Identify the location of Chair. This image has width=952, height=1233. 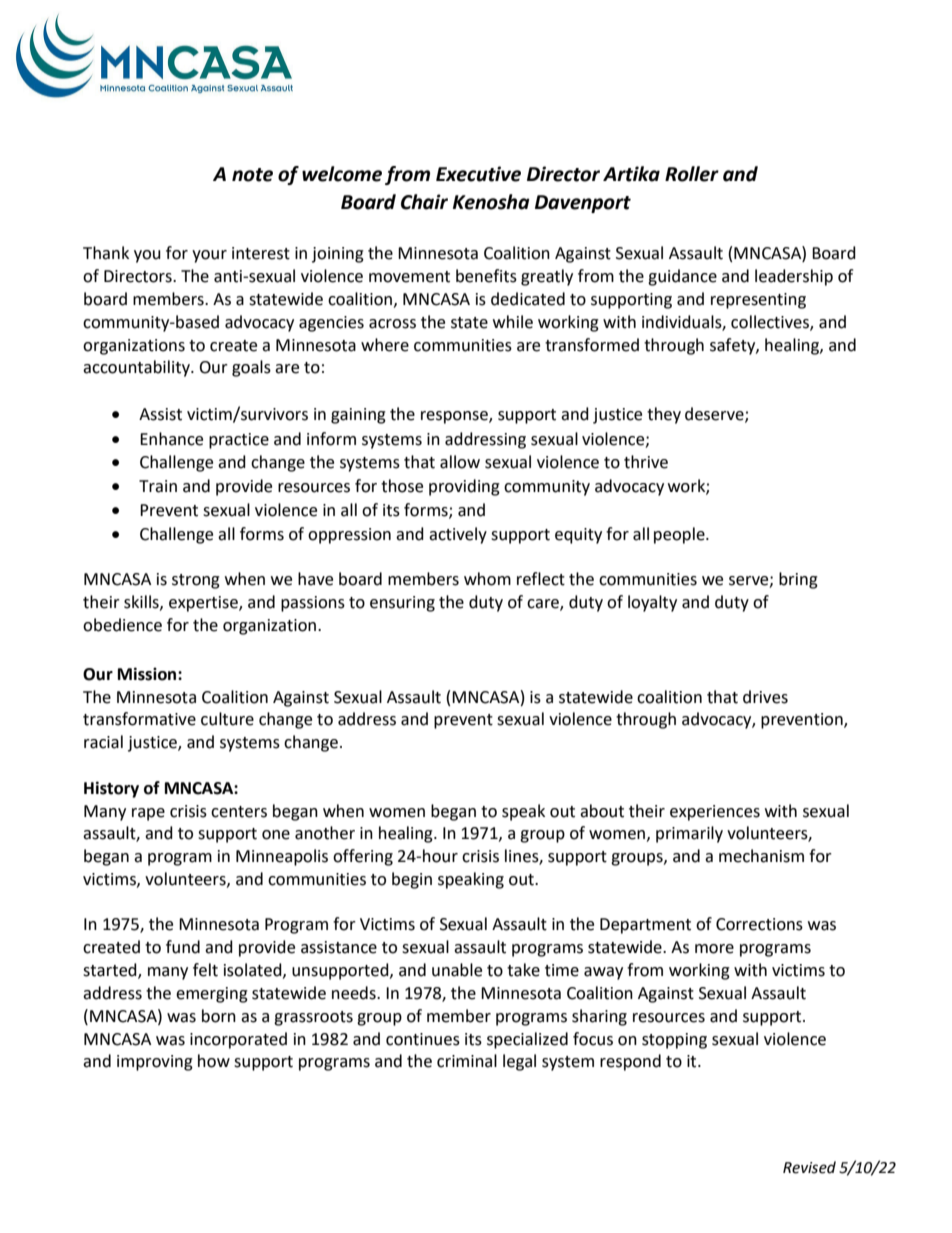
(424, 202).
